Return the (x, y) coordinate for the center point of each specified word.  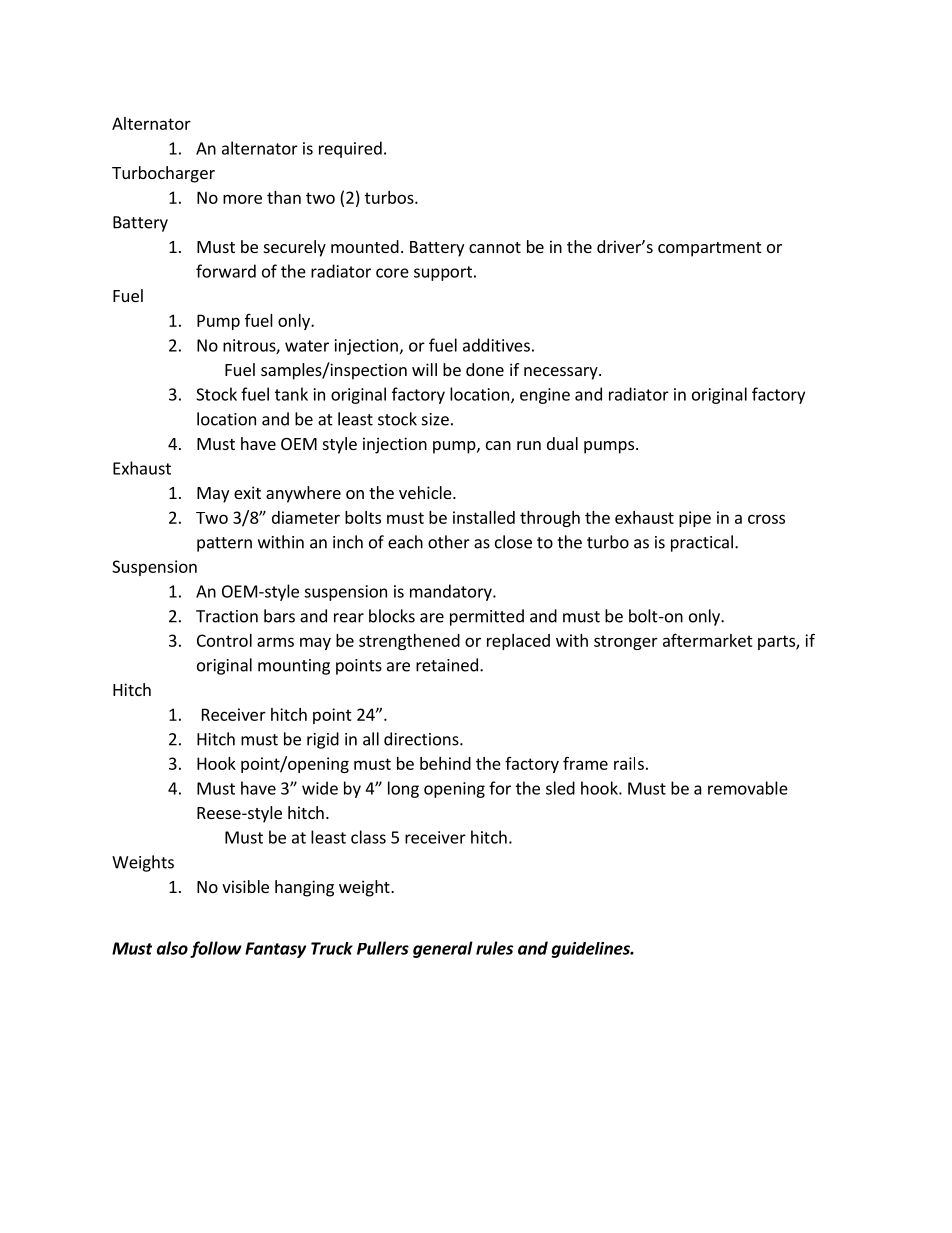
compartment (709, 249)
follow (216, 949)
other (449, 542)
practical (702, 543)
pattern (224, 544)
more (242, 199)
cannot (495, 247)
